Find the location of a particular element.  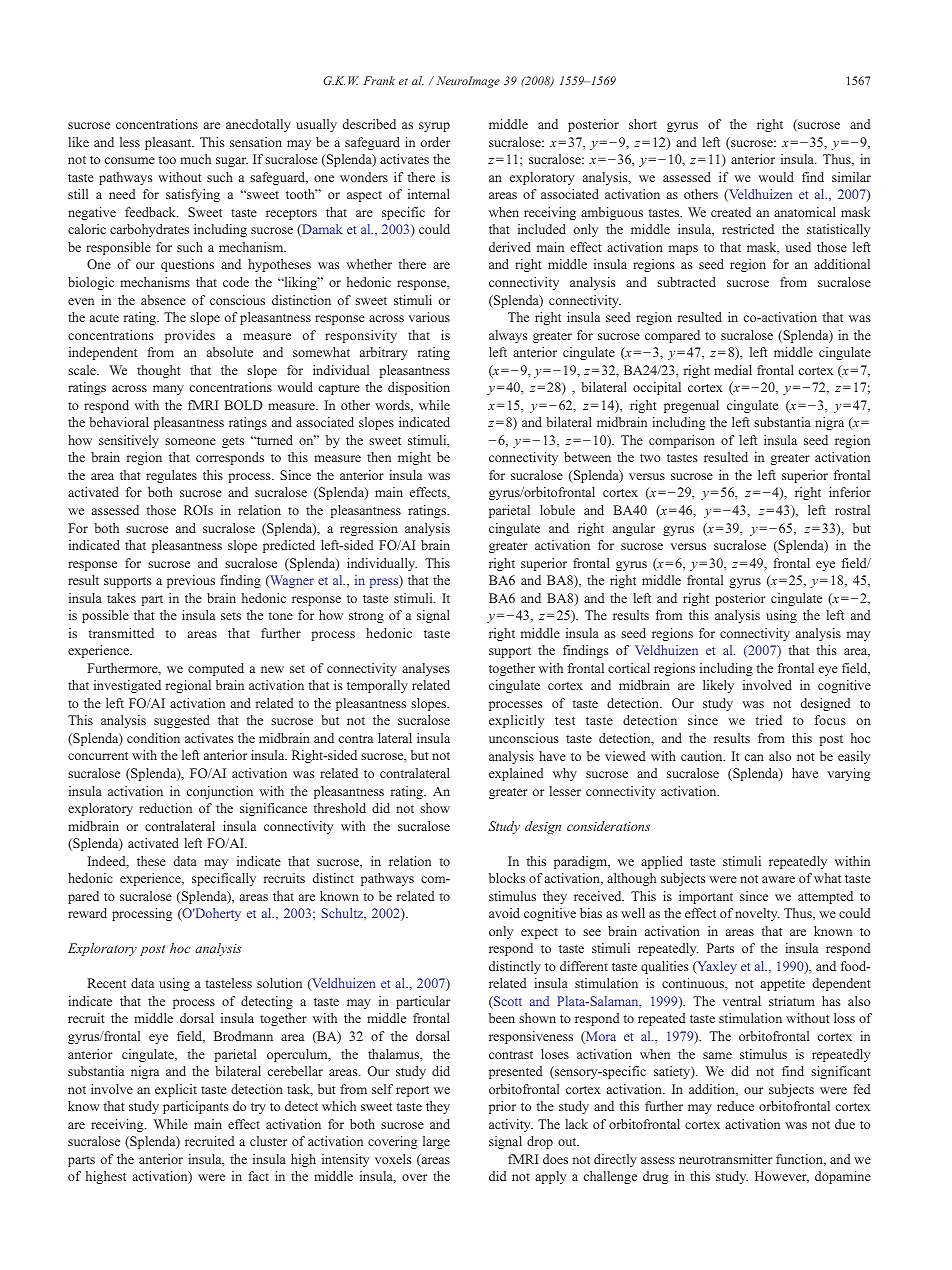

tried is located at coordinates (768, 720).
